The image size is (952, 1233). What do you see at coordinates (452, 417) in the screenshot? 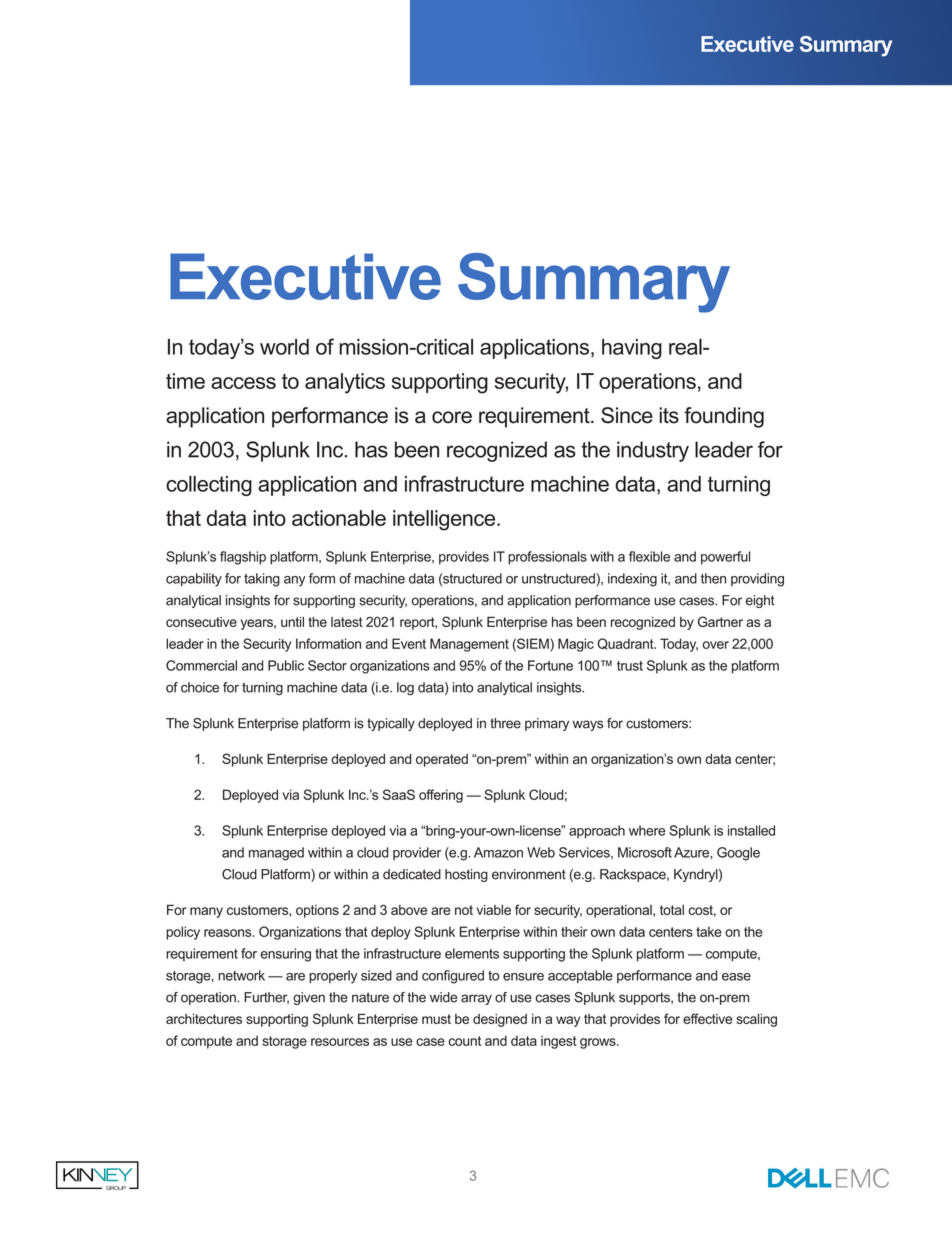
I see `core` at bounding box center [452, 417].
